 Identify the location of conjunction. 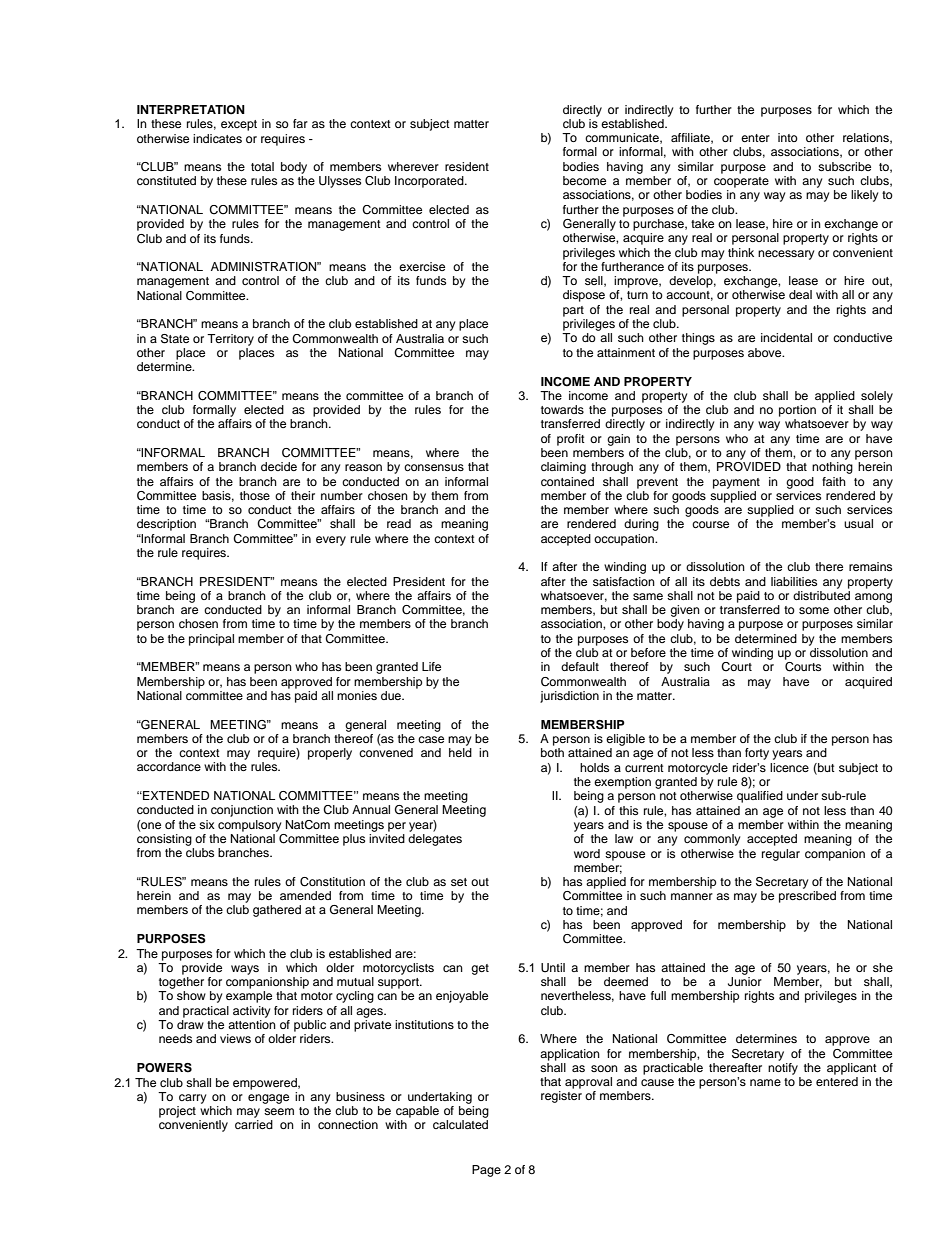
(242, 811).
